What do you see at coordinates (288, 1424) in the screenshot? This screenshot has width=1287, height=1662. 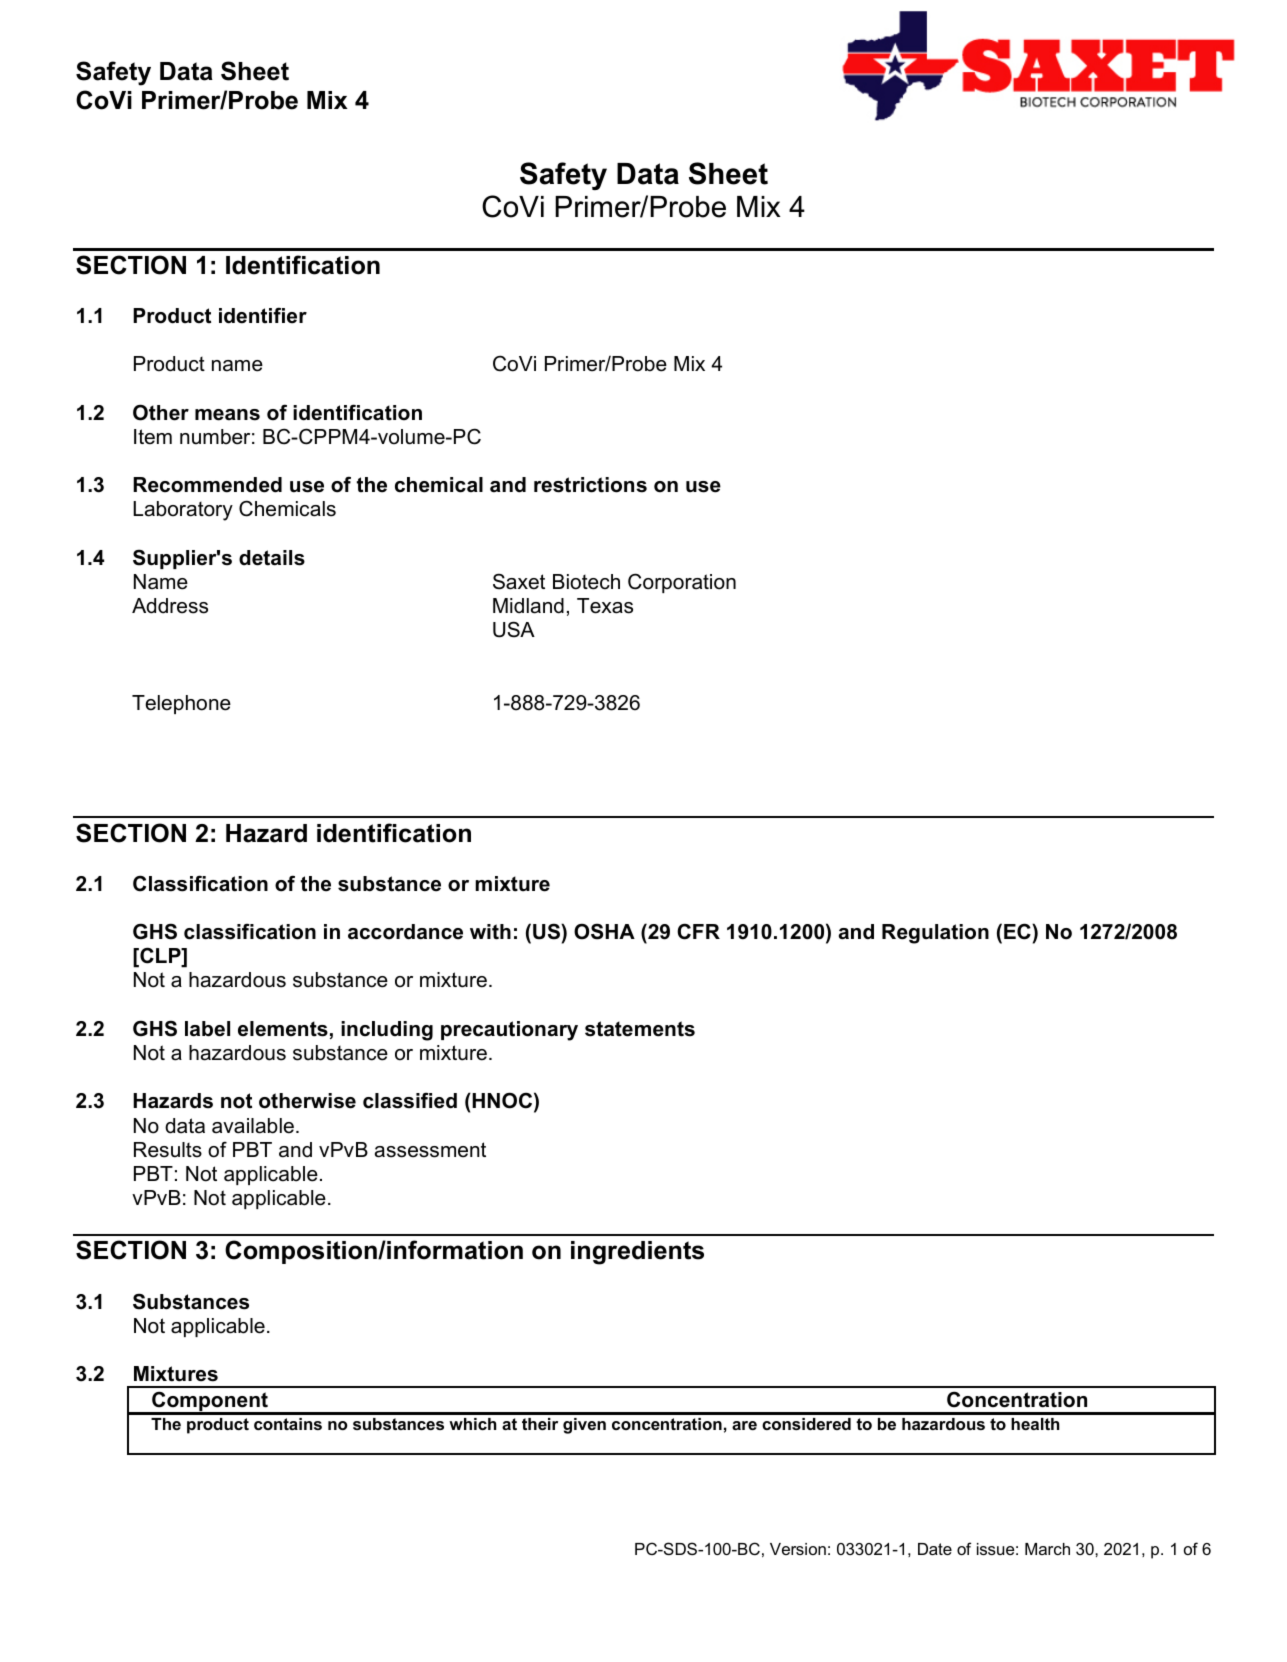 I see `contains` at bounding box center [288, 1424].
